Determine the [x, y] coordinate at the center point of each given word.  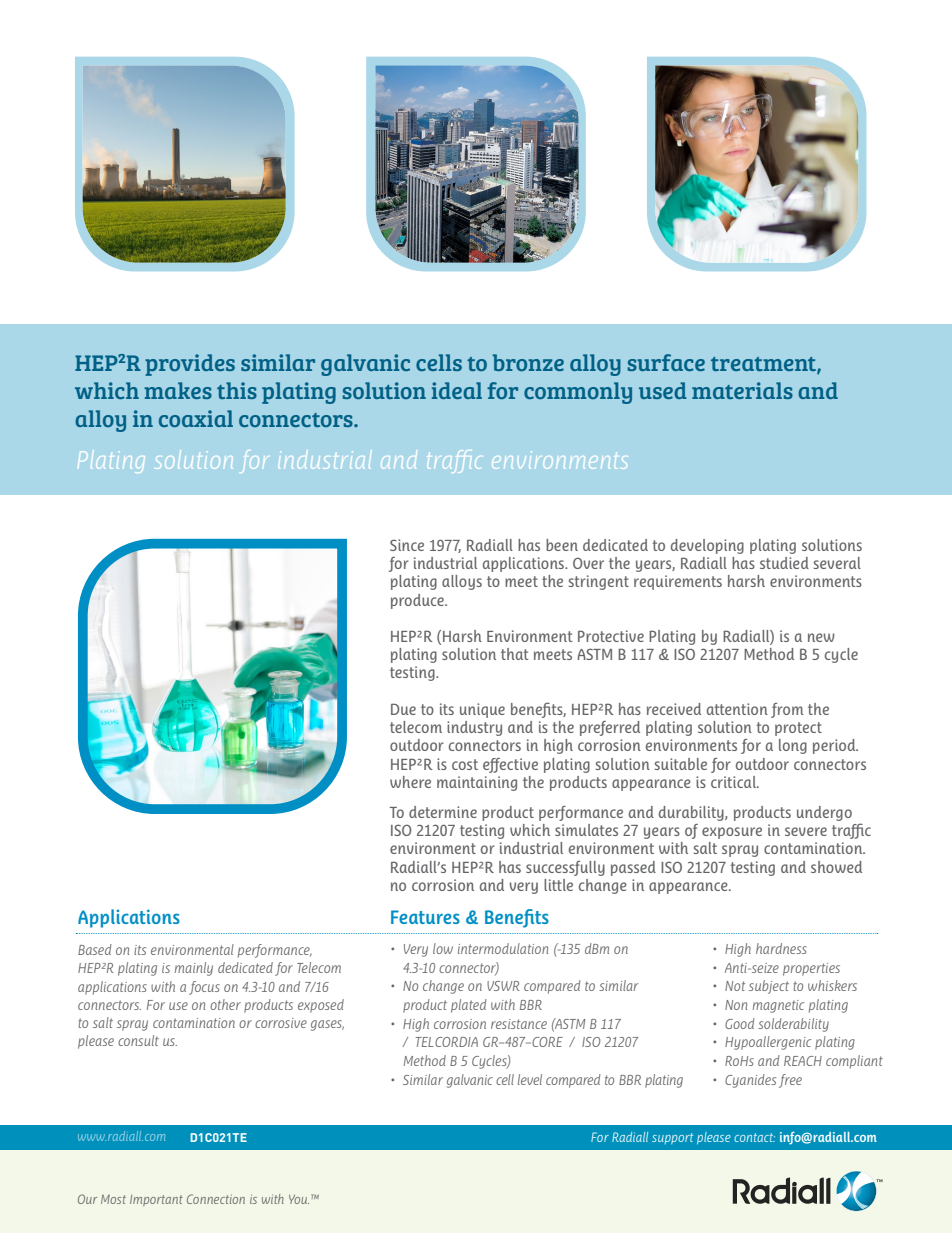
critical [734, 782]
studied [784, 563]
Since [407, 545]
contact [754, 1137]
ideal [457, 390]
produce [418, 601]
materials [742, 390]
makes [178, 390]
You [299, 1199]
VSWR [503, 986]
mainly [194, 969]
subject [769, 987]
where [410, 782]
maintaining [477, 783]
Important [156, 1200]
